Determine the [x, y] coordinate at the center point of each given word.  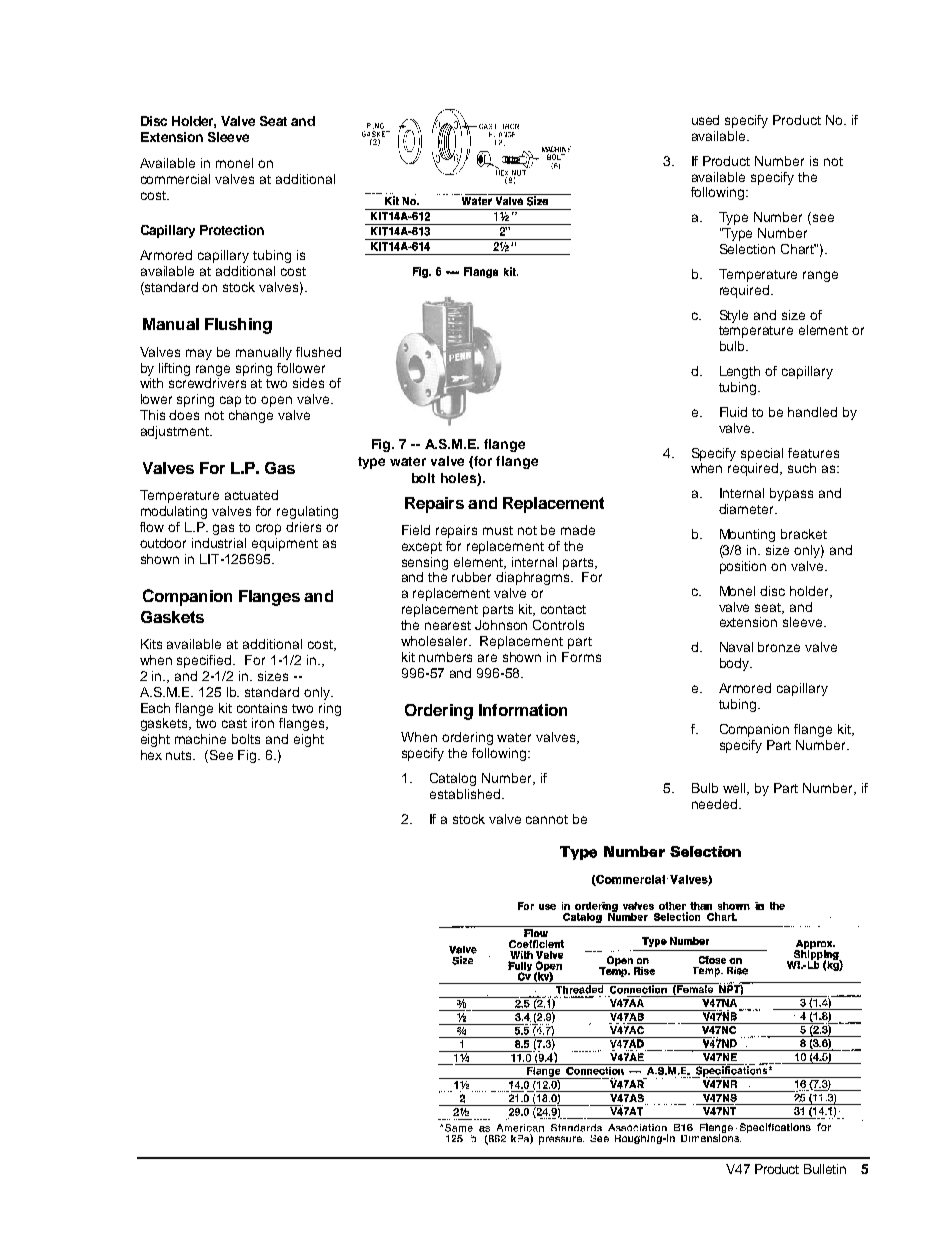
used [705, 120]
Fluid [733, 412]
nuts [180, 755]
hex [151, 755]
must [498, 530]
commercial [175, 179]
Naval [736, 647]
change [251, 416]
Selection [747, 249]
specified [206, 661]
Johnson [501, 625]
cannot [547, 819]
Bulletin [825, 1169]
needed [714, 804]
